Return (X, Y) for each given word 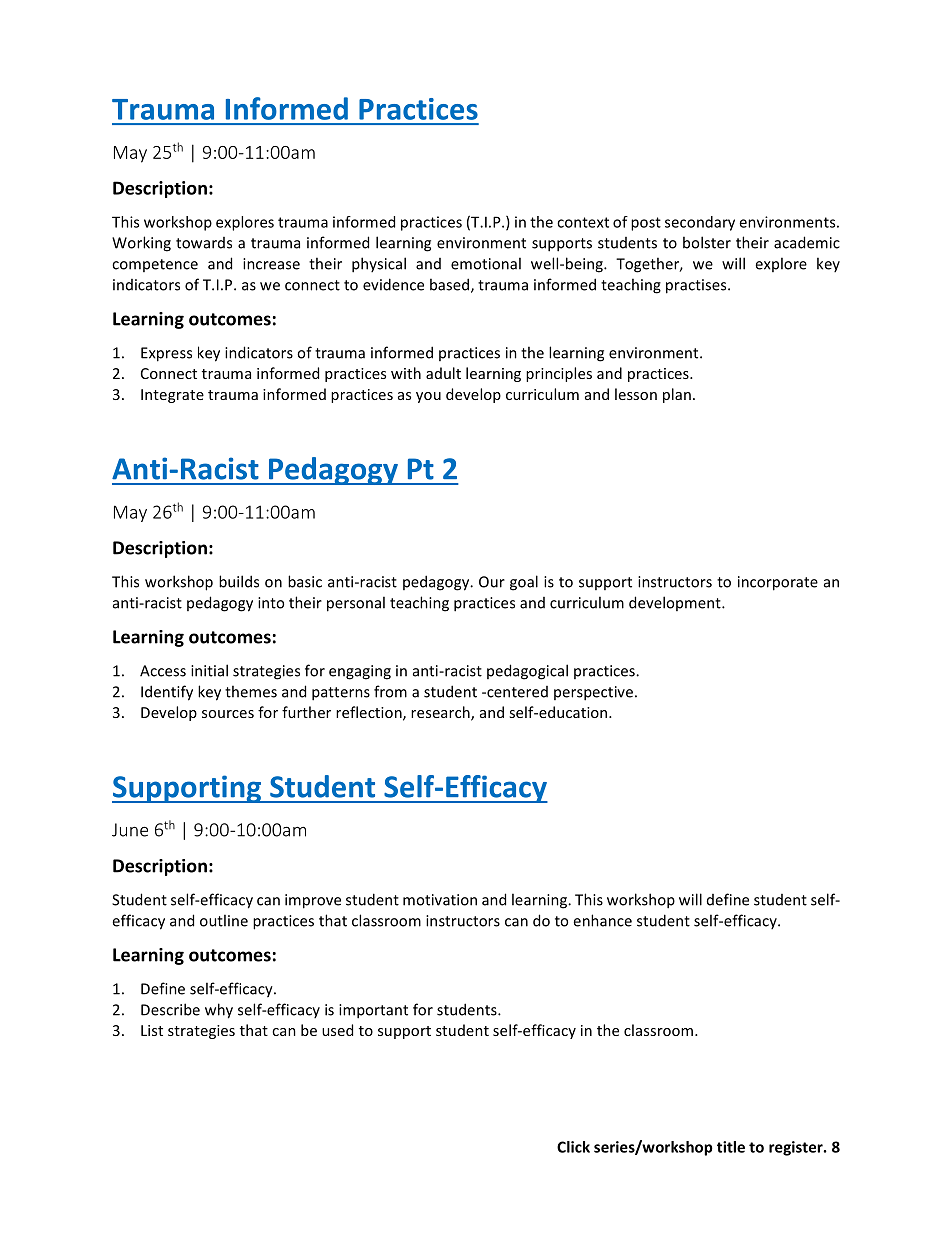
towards (204, 243)
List (152, 1030)
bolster (707, 242)
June (130, 830)
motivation (440, 900)
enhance (602, 920)
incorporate (778, 583)
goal (524, 583)
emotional (486, 263)
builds (239, 581)
